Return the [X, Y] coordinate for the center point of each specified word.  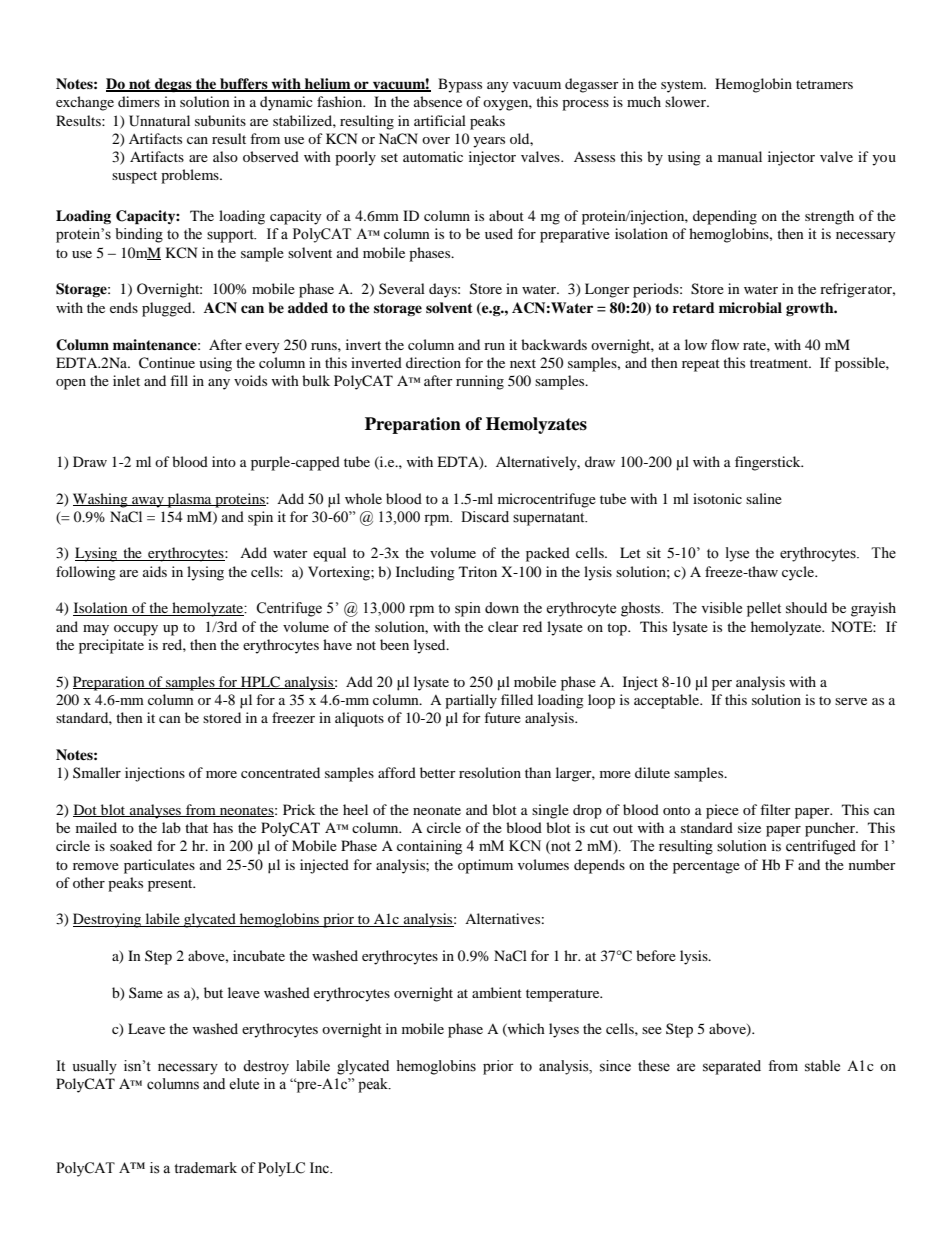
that [196, 827]
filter [775, 809]
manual [740, 156]
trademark [205, 1168]
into [224, 461]
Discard [485, 517]
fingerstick [769, 463]
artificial [440, 120]
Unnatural [159, 121]
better [438, 772]
